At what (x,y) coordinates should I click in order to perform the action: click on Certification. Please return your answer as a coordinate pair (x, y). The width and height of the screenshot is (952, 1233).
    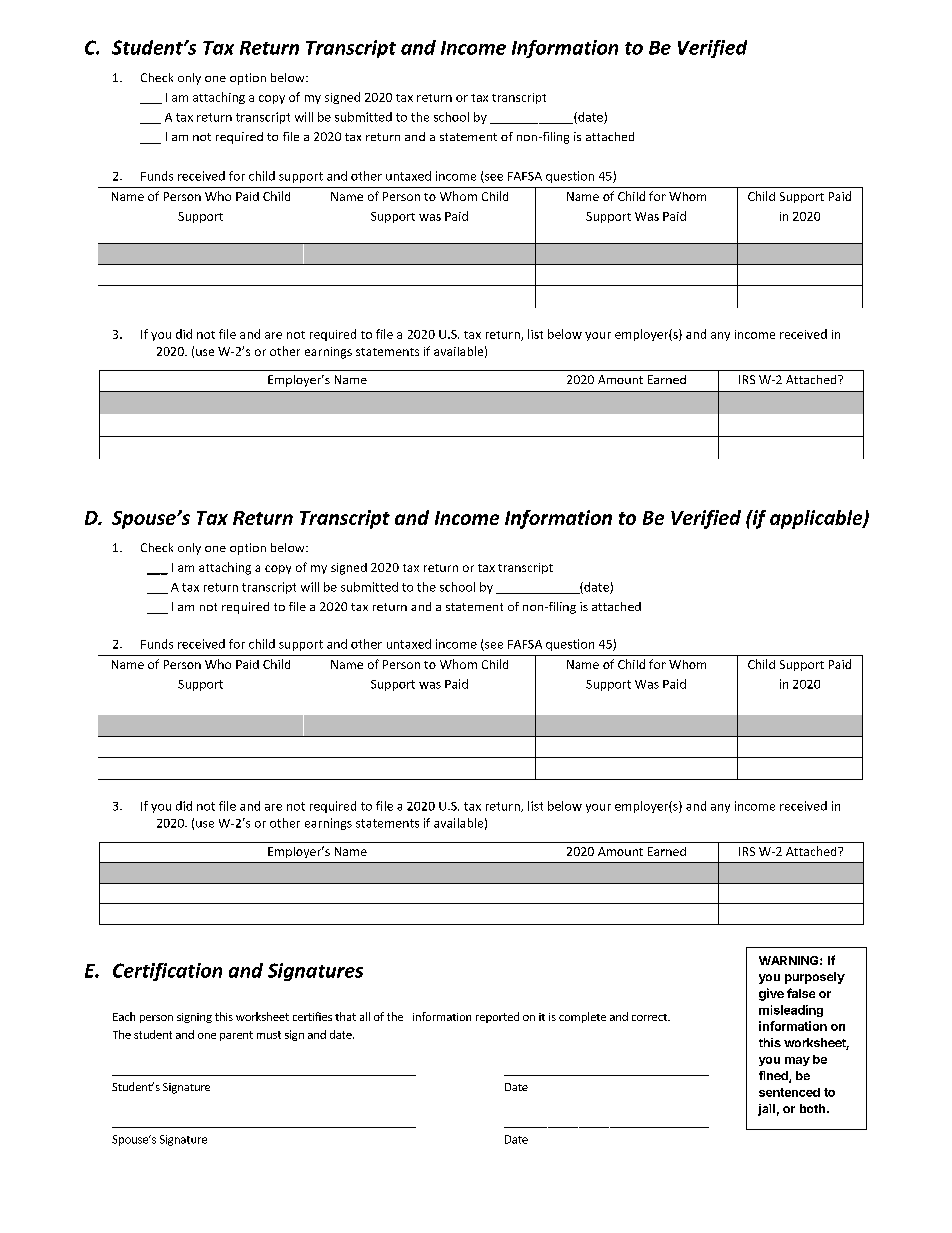
    Looking at the image, I should click on (167, 972).
